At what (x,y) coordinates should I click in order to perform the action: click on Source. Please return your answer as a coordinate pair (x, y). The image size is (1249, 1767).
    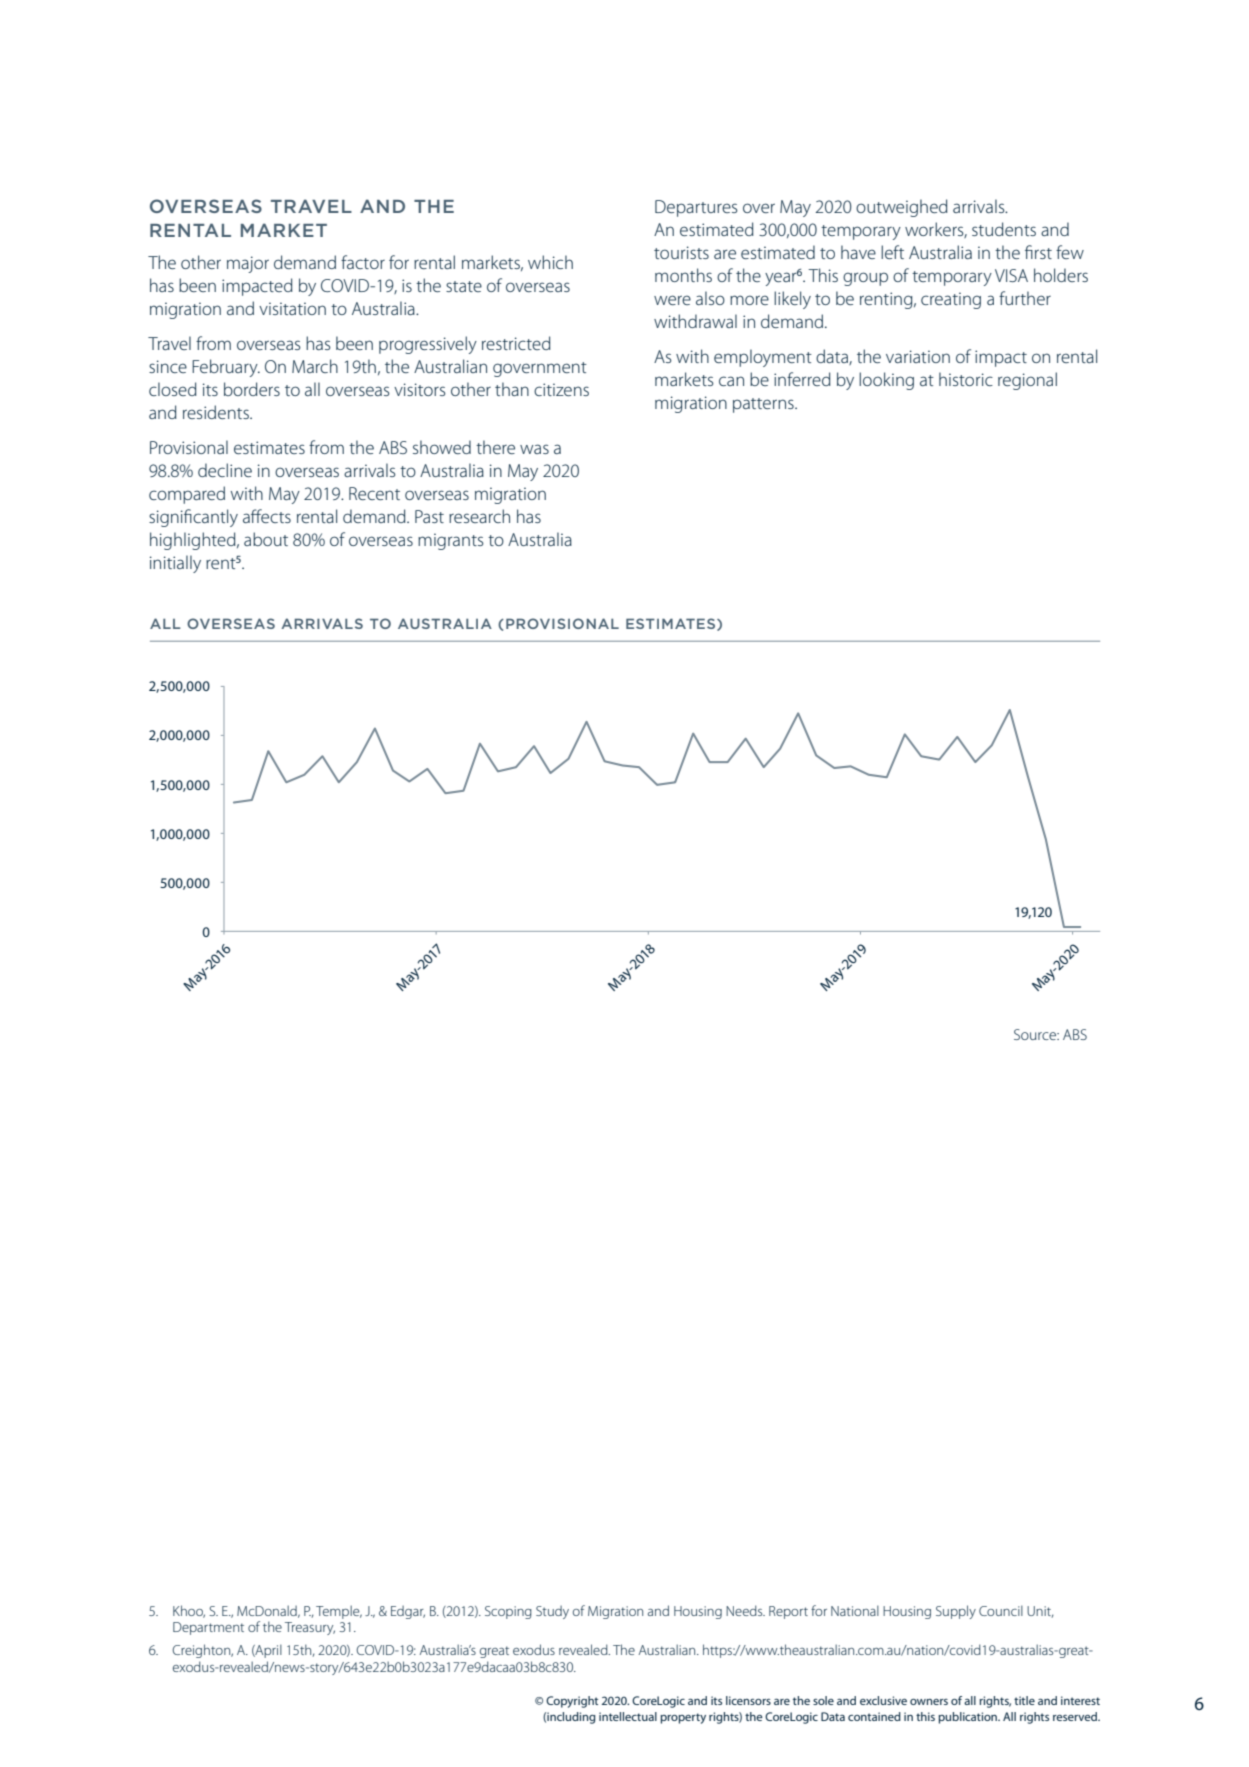
    Looking at the image, I should click on (1036, 1034).
